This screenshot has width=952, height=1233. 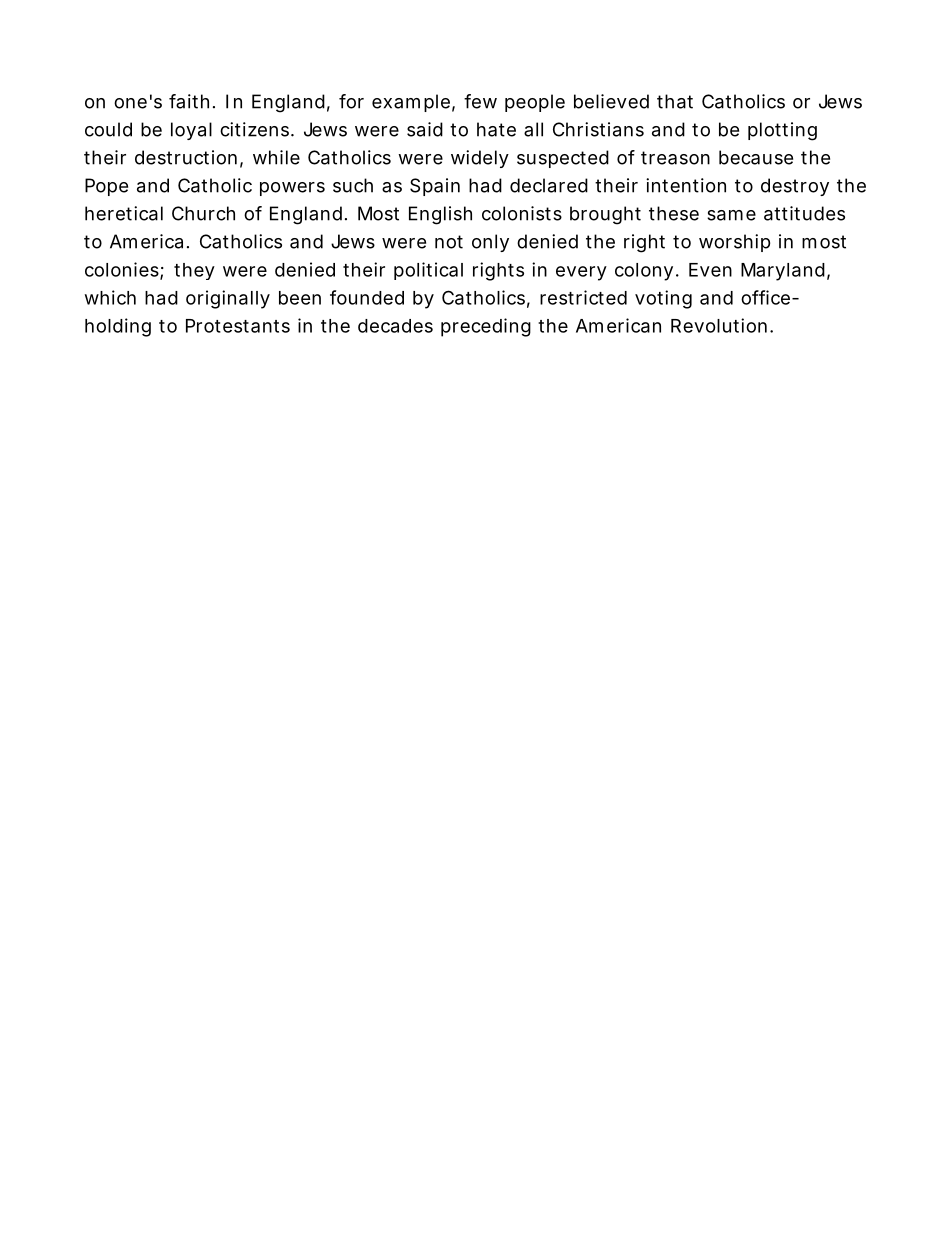 I want to click on faith, so click(x=189, y=101).
